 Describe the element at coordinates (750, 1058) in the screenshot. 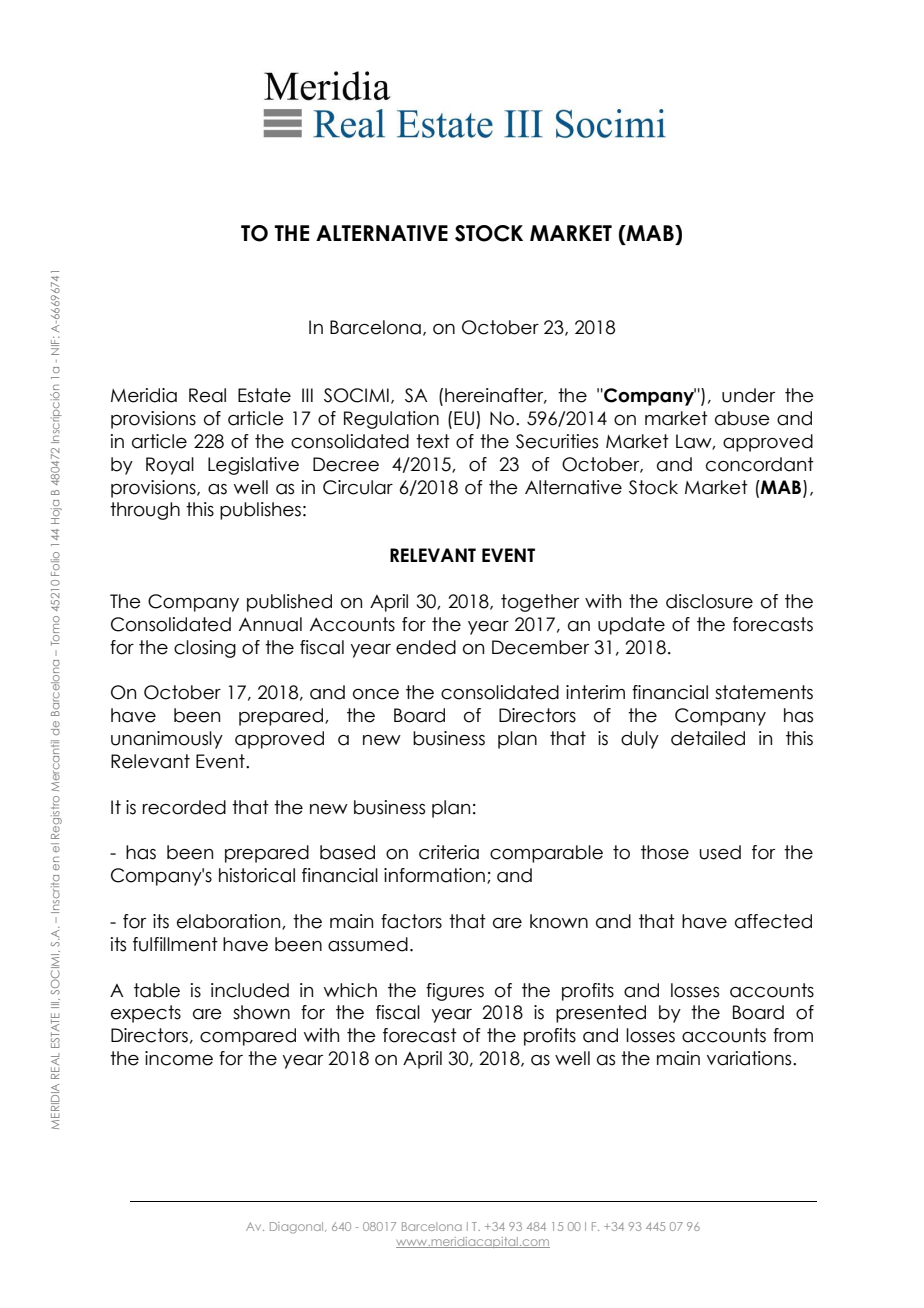

I see `variations` at that location.
